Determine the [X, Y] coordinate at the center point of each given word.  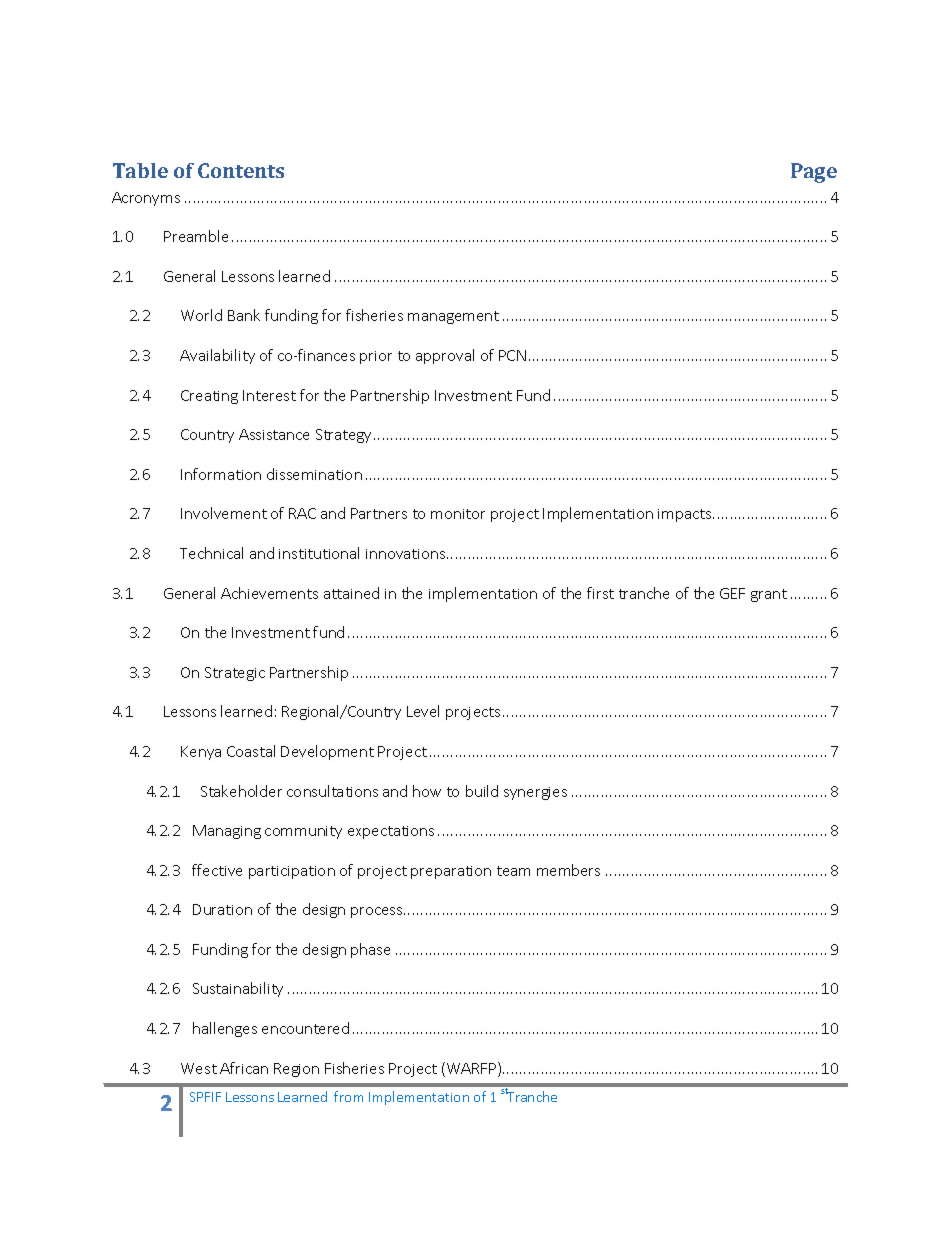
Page [814, 173]
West [199, 1068]
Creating [209, 397]
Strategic [235, 674]
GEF [732, 593]
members [568, 870]
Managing [227, 832]
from [348, 1096]
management [453, 317]
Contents [241, 170]
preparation [451, 872]
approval [445, 356]
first [600, 593]
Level [423, 711]
